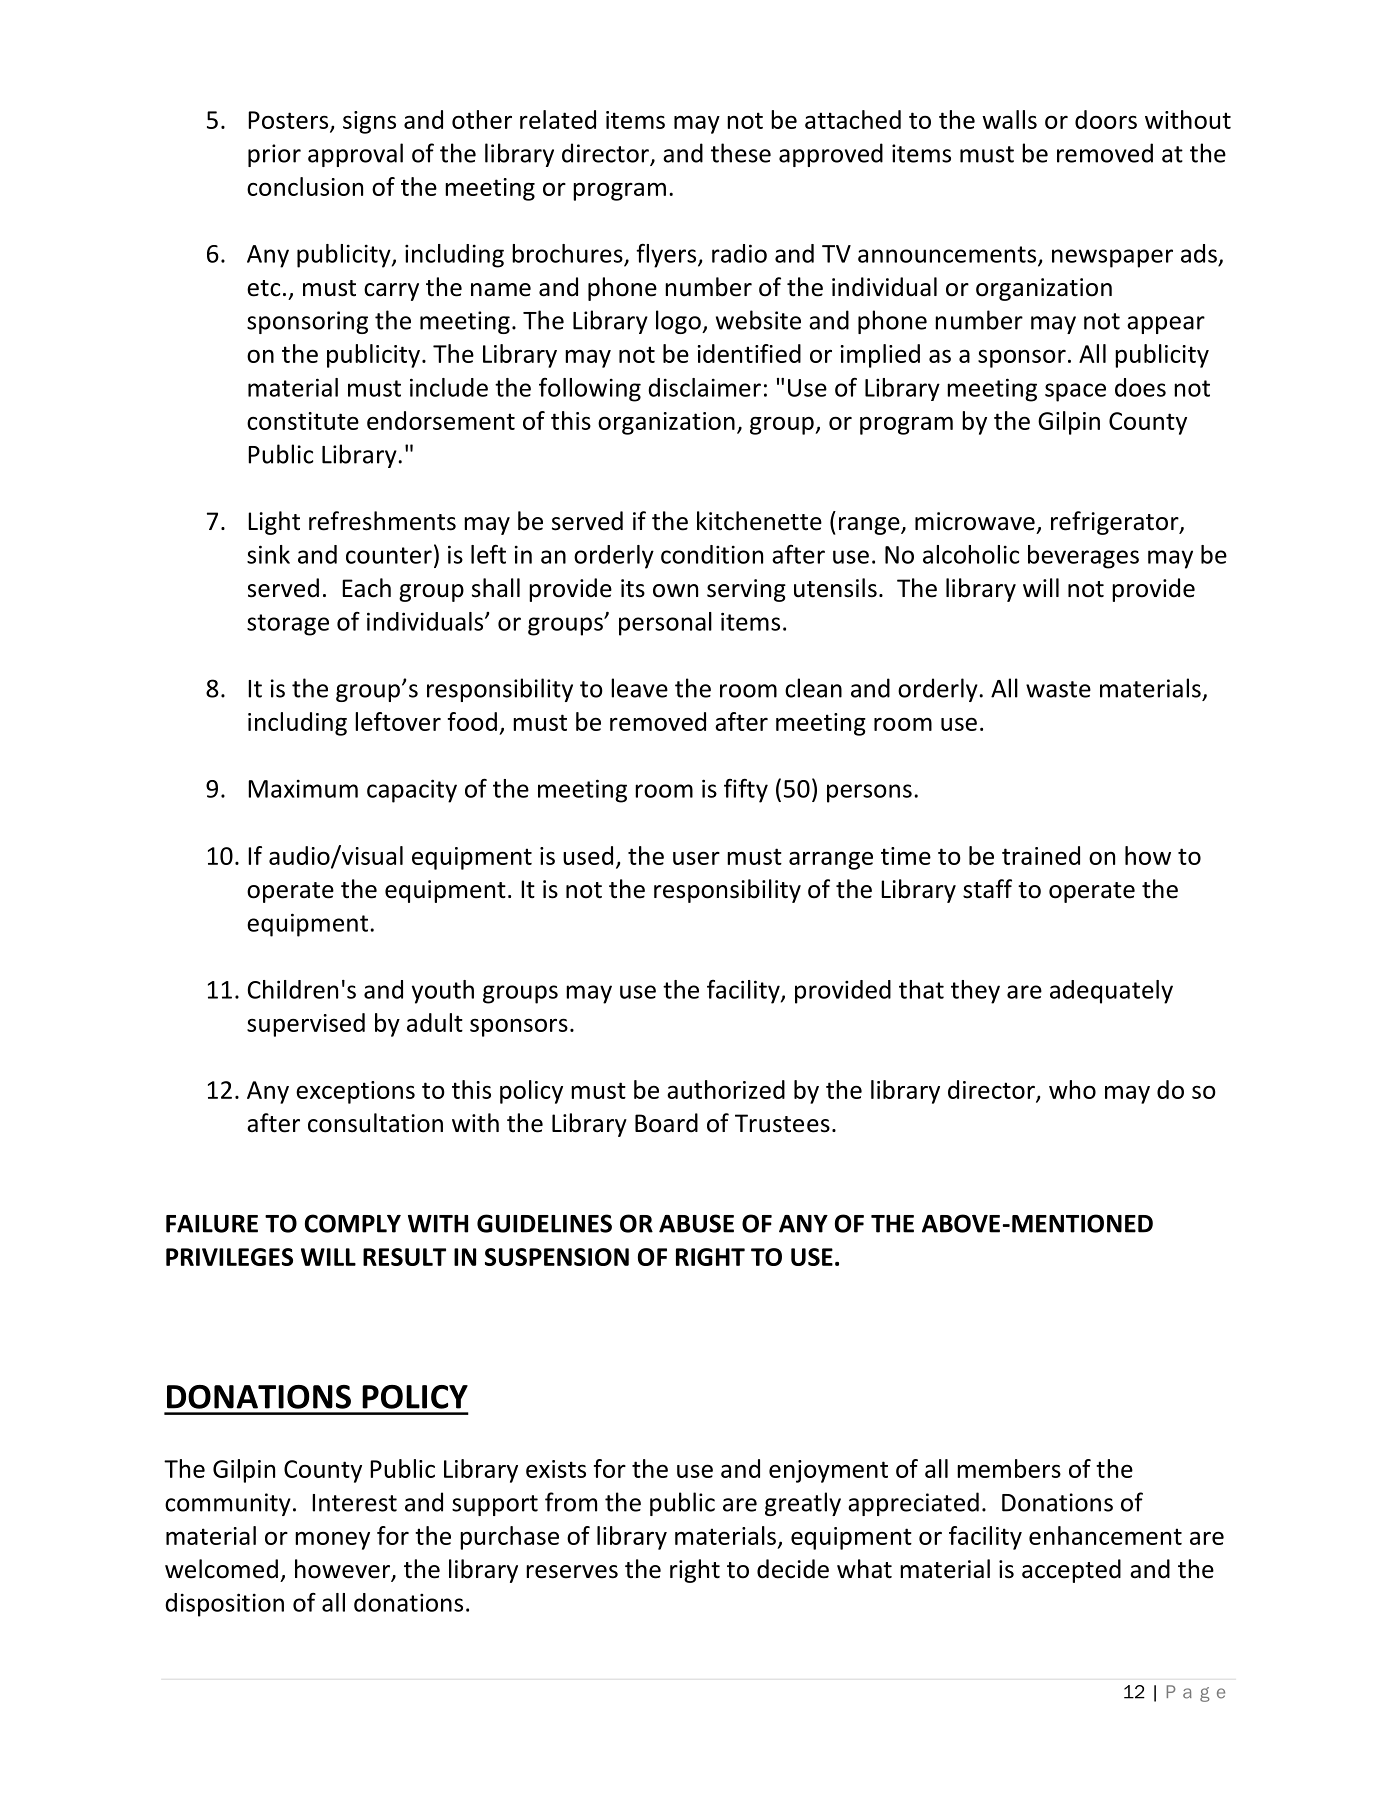  What do you see at coordinates (696, 1223) in the document?
I see `ABUSE` at bounding box center [696, 1223].
